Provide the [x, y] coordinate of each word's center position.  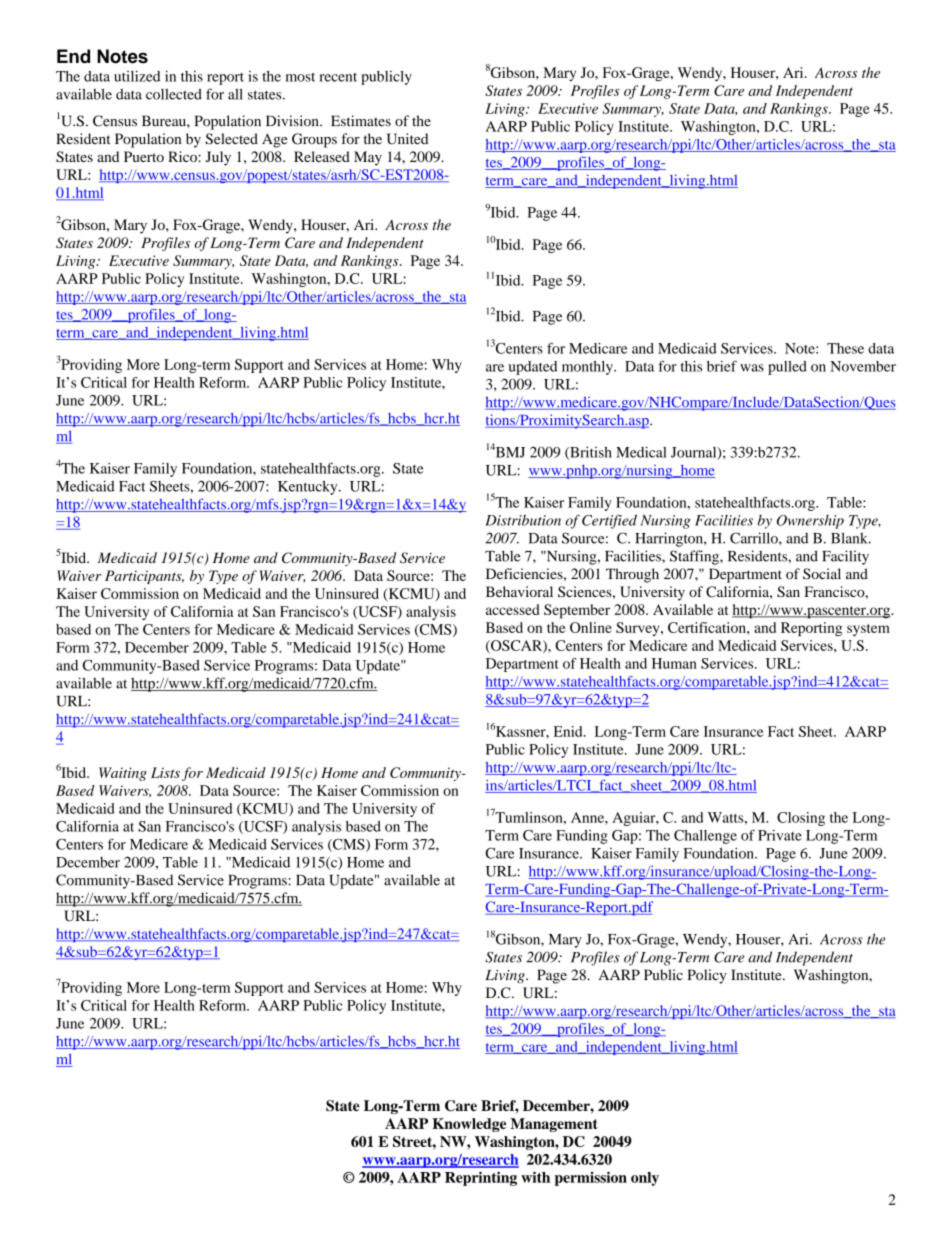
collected [174, 94]
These [845, 348]
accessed [513, 609]
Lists [165, 772]
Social [822, 574]
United [407, 139]
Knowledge [469, 1125]
